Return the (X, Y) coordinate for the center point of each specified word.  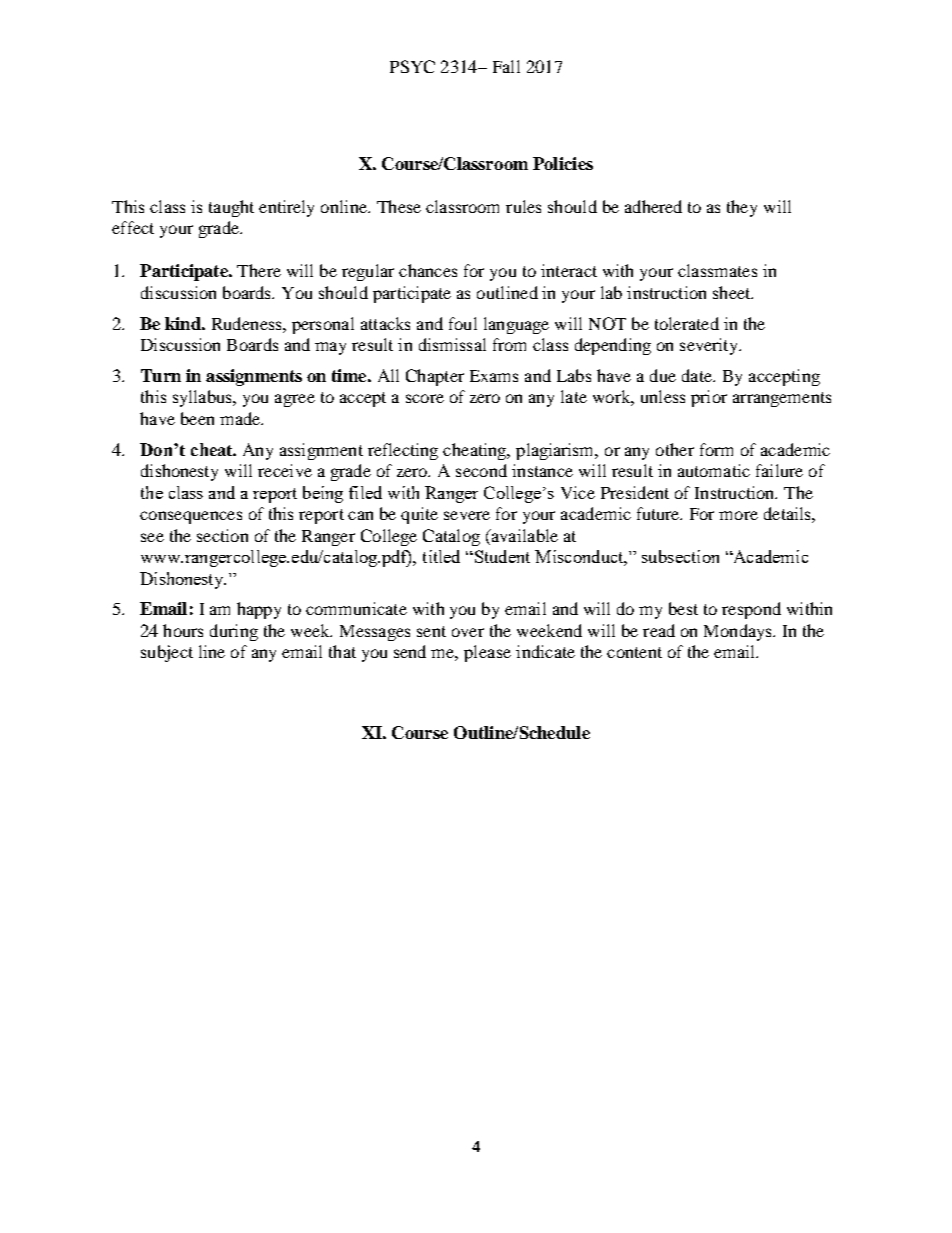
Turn (161, 375)
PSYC (412, 66)
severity (710, 346)
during (234, 632)
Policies (563, 163)
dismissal (452, 344)
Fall (506, 66)
